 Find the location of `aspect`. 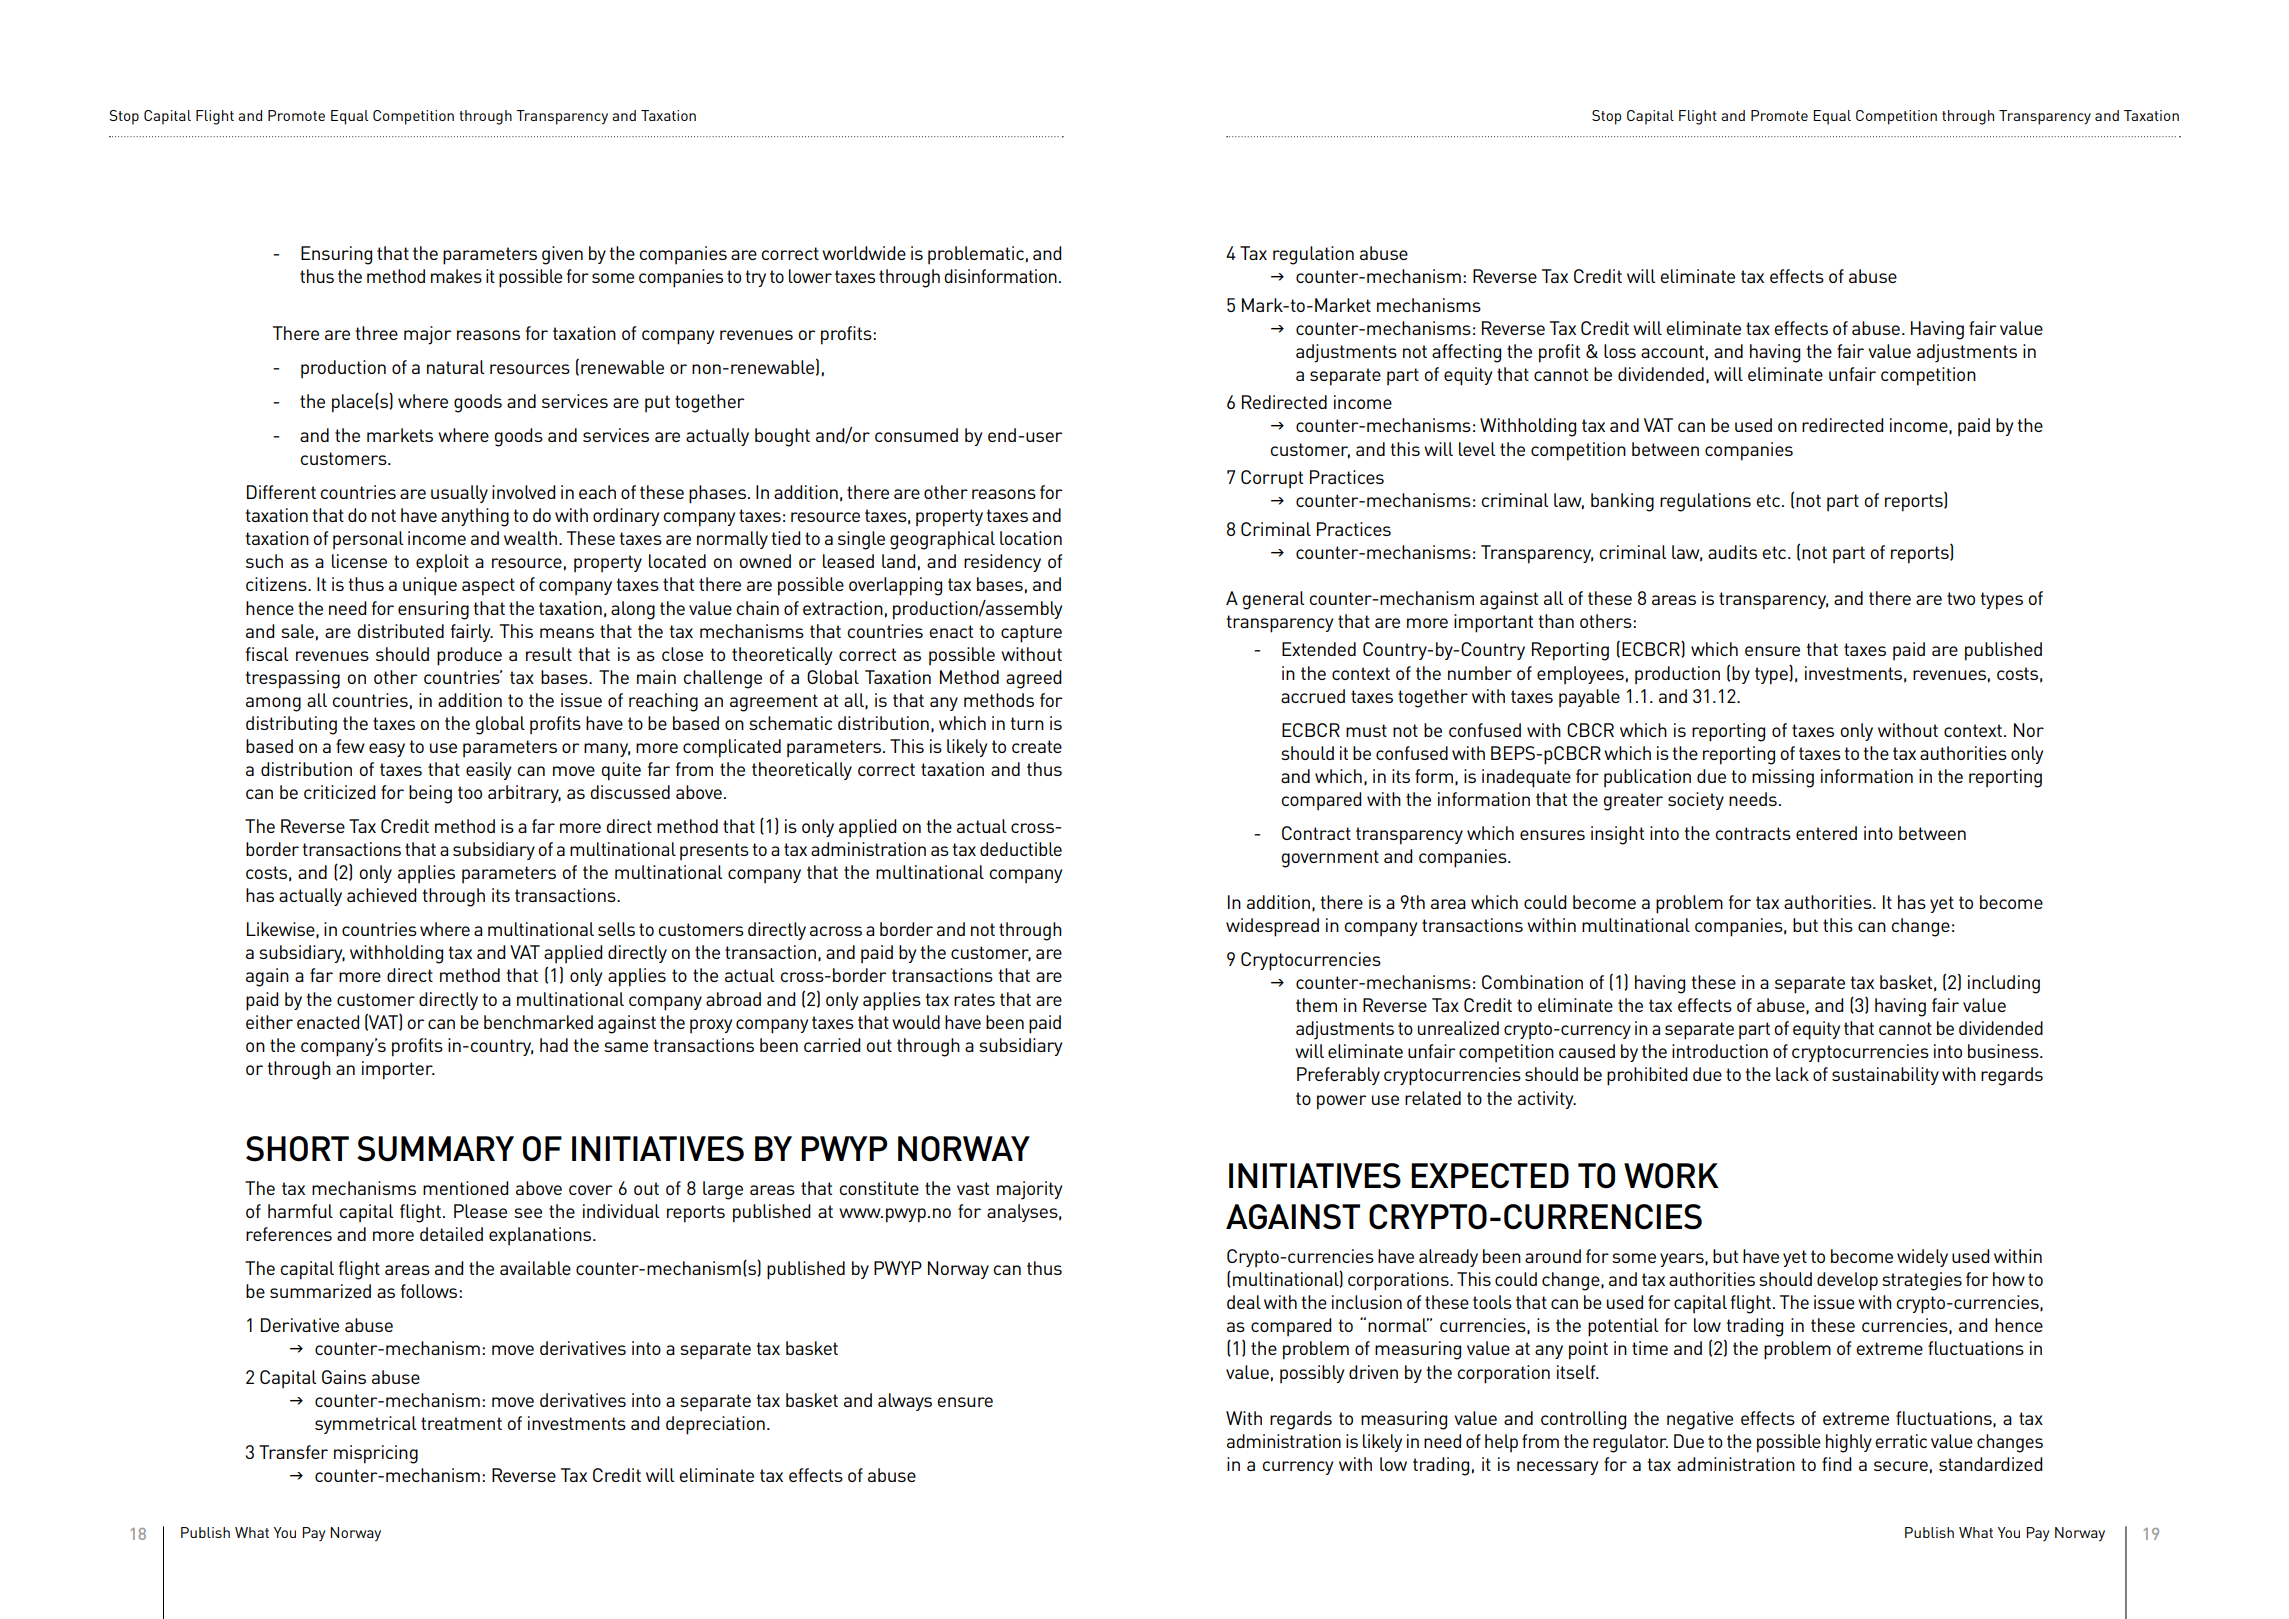

aspect is located at coordinates (488, 587).
